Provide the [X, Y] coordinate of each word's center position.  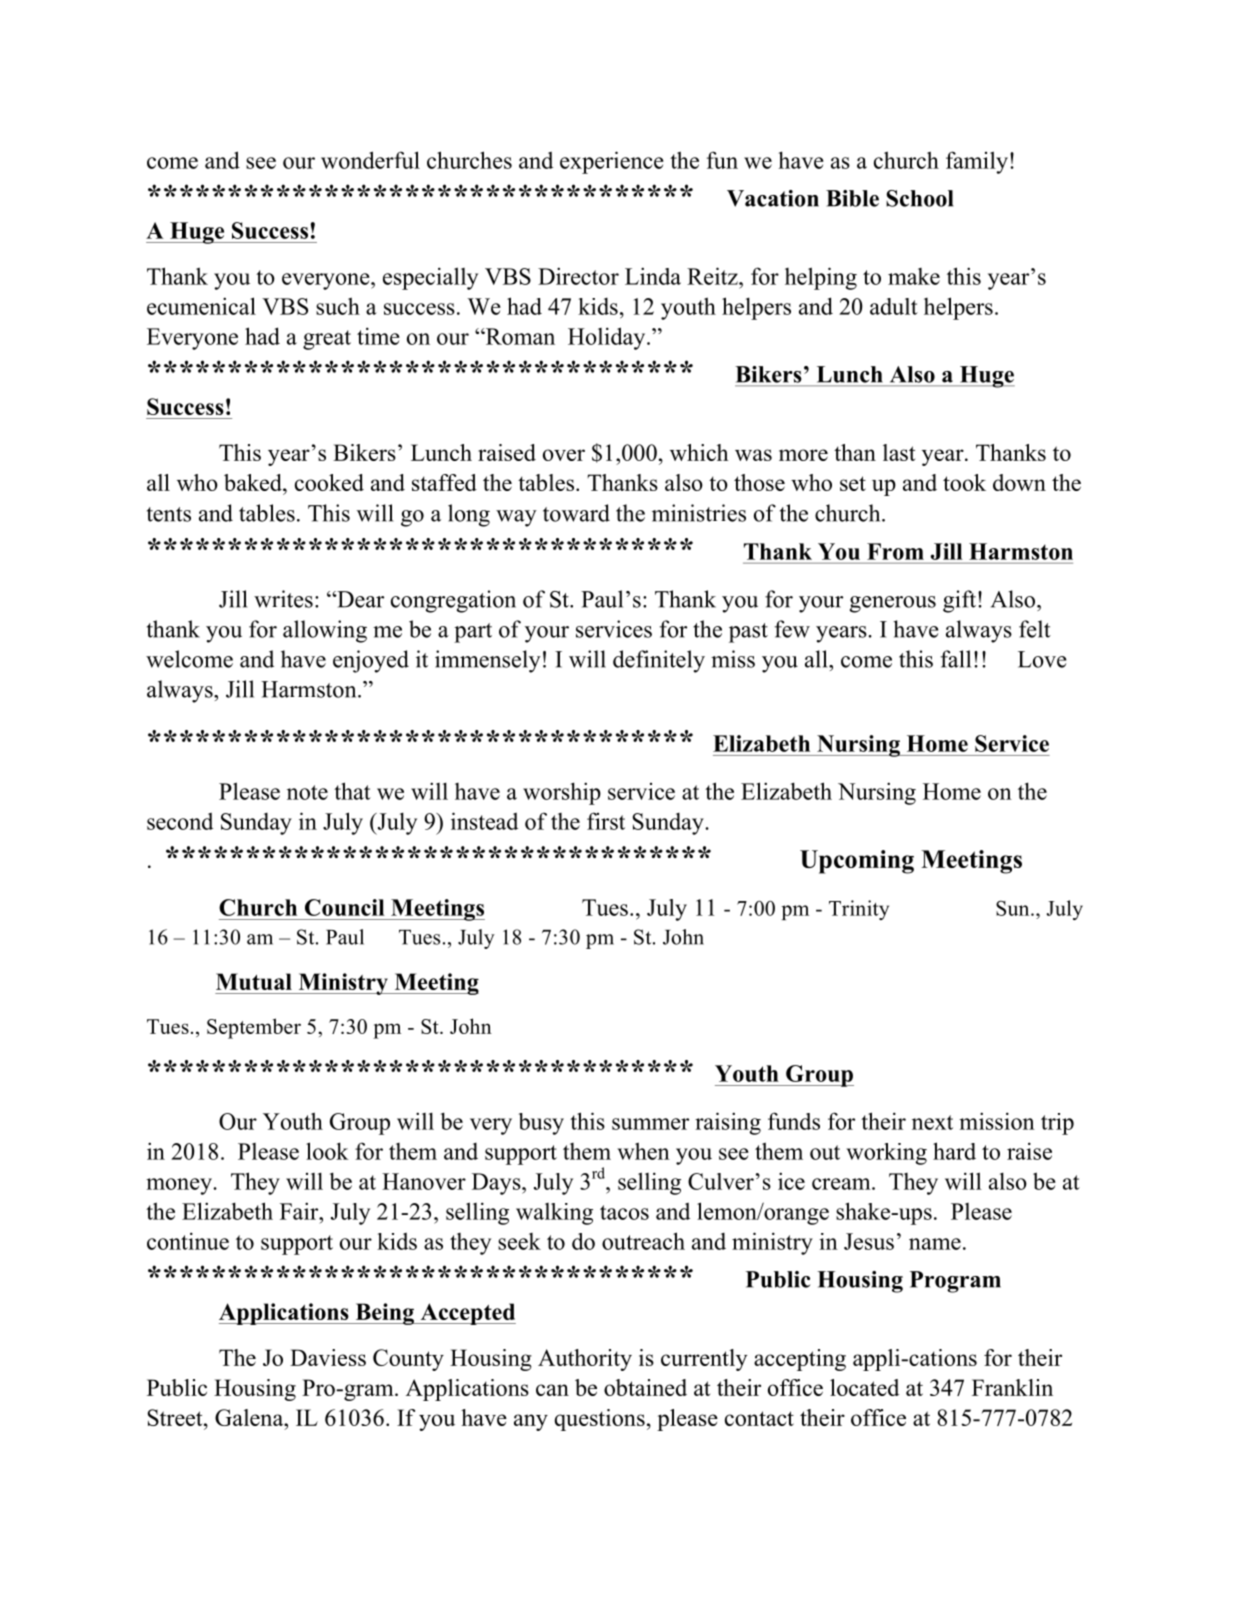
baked [254, 482]
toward [576, 513]
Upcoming [857, 862]
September [254, 1028]
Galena [250, 1417]
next [932, 1122]
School [919, 198]
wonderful [370, 160]
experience [612, 162]
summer [650, 1124]
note [307, 792]
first [606, 821]
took [964, 482]
